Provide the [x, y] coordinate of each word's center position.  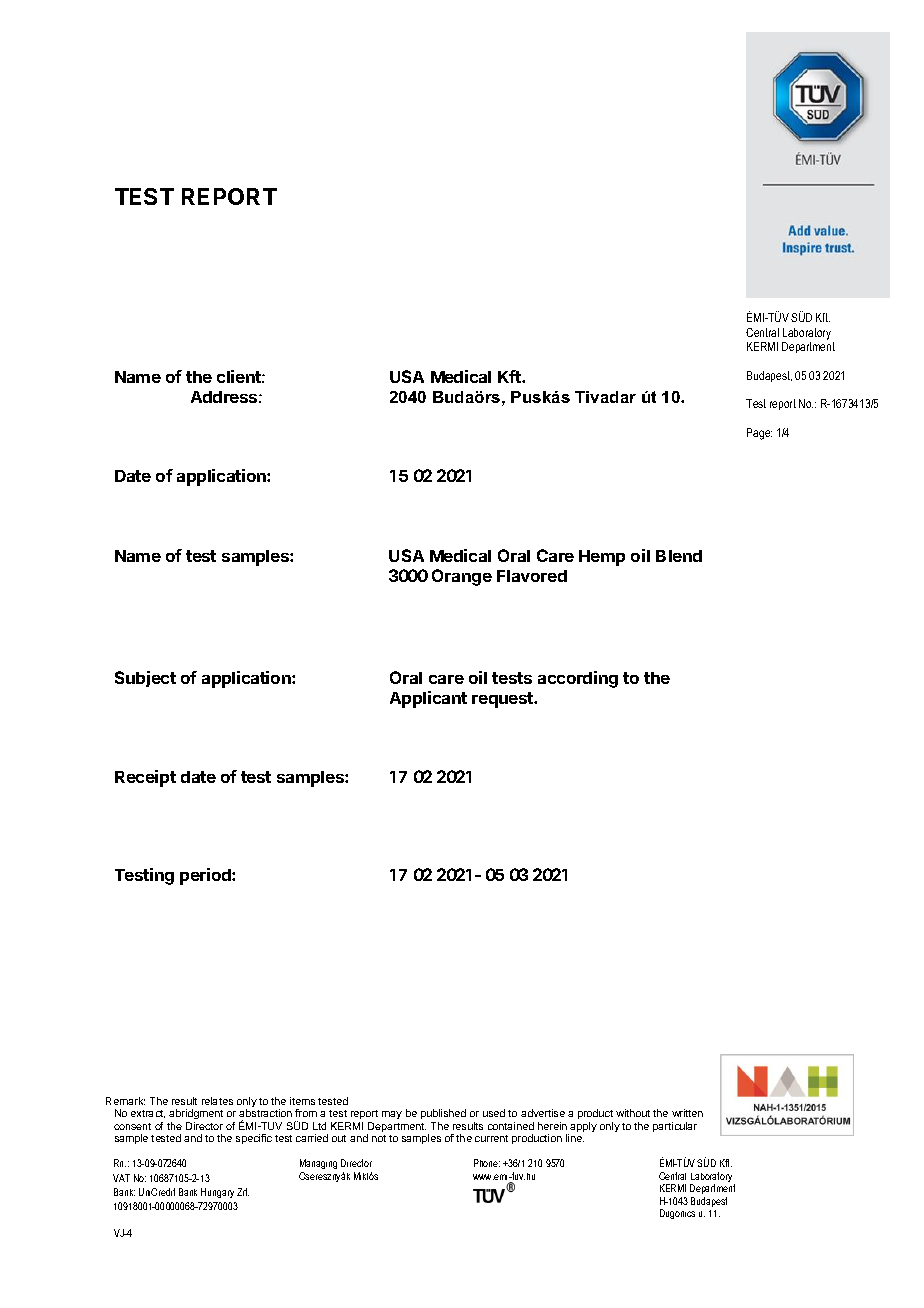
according [578, 679]
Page [759, 434]
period [206, 876]
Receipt [145, 778]
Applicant [428, 699]
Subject [145, 679]
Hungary [217, 1193]
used [494, 1113]
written [687, 1113]
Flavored [532, 576]
